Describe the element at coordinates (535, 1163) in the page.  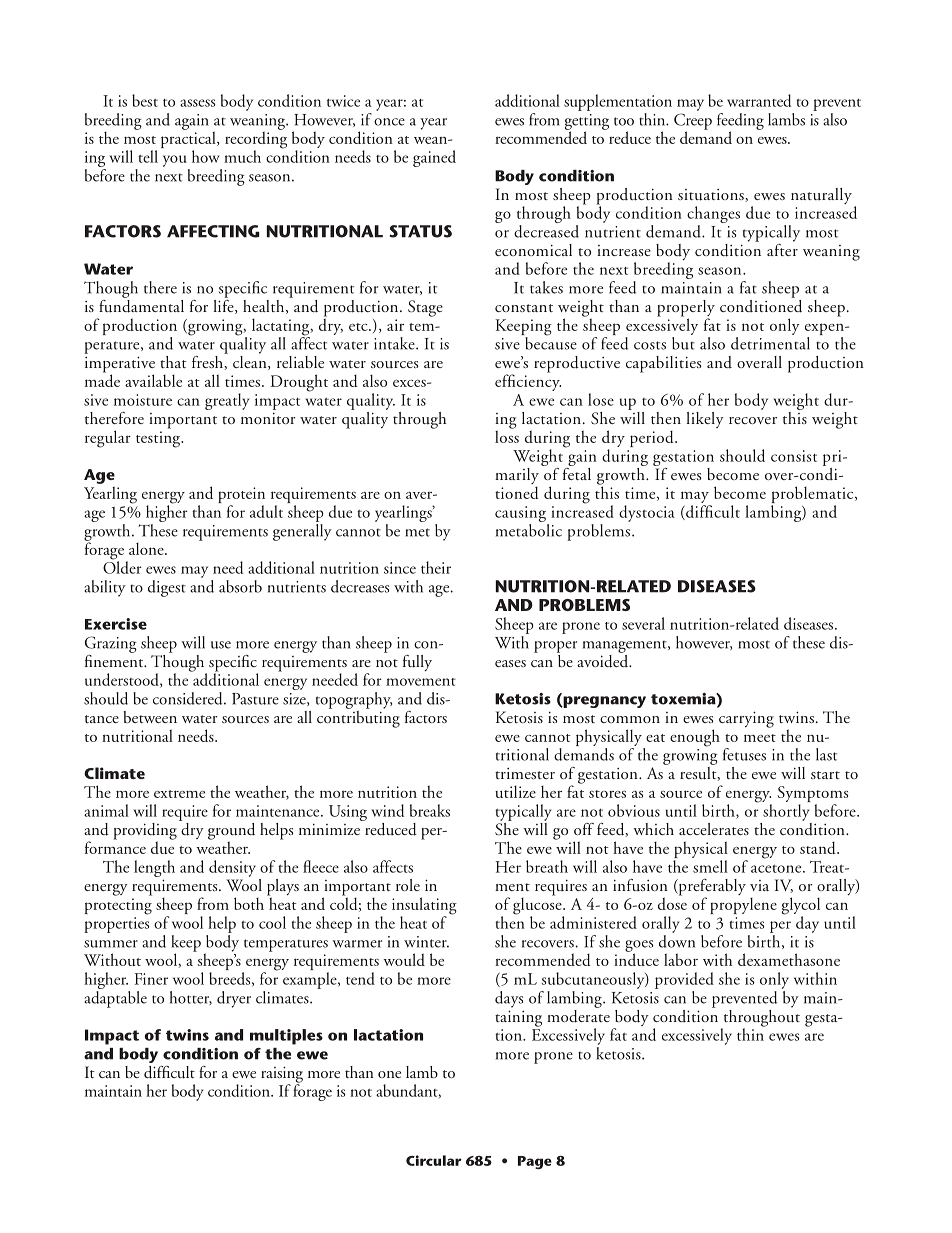
I see `Page` at that location.
